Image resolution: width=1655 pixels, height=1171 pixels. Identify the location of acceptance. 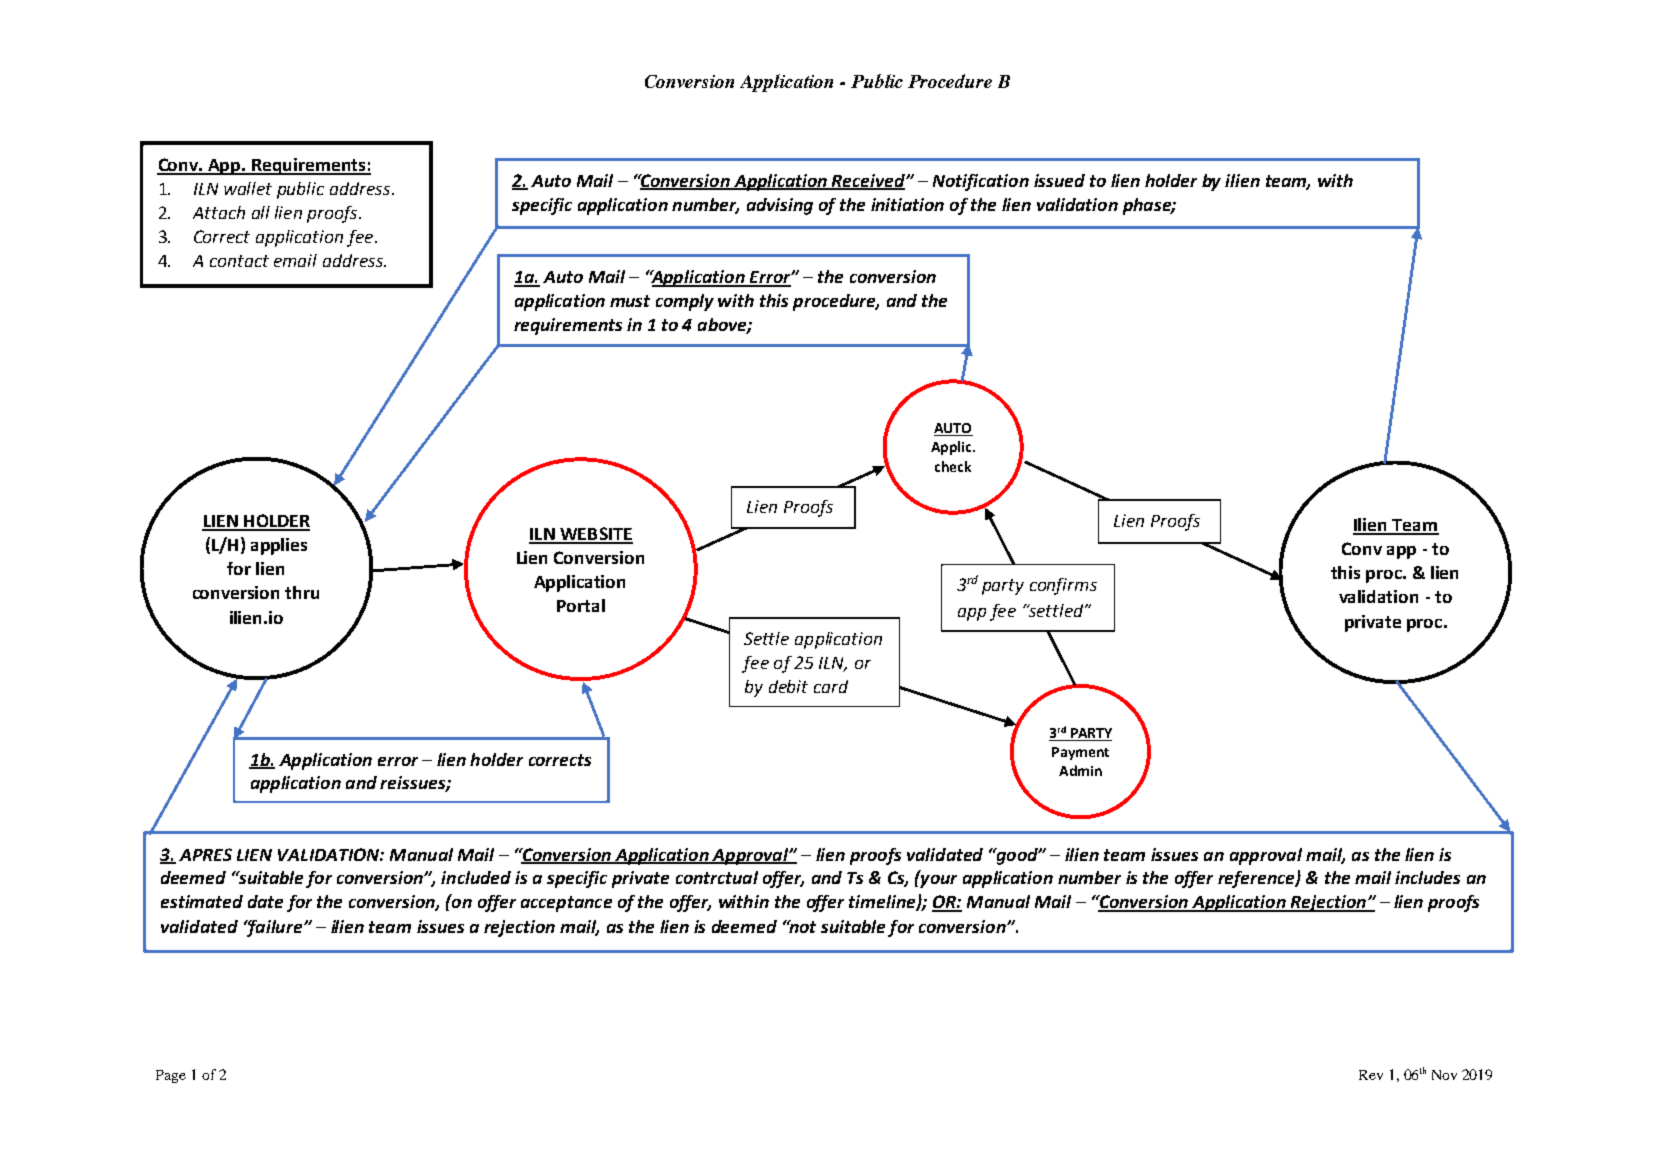
(566, 904).
